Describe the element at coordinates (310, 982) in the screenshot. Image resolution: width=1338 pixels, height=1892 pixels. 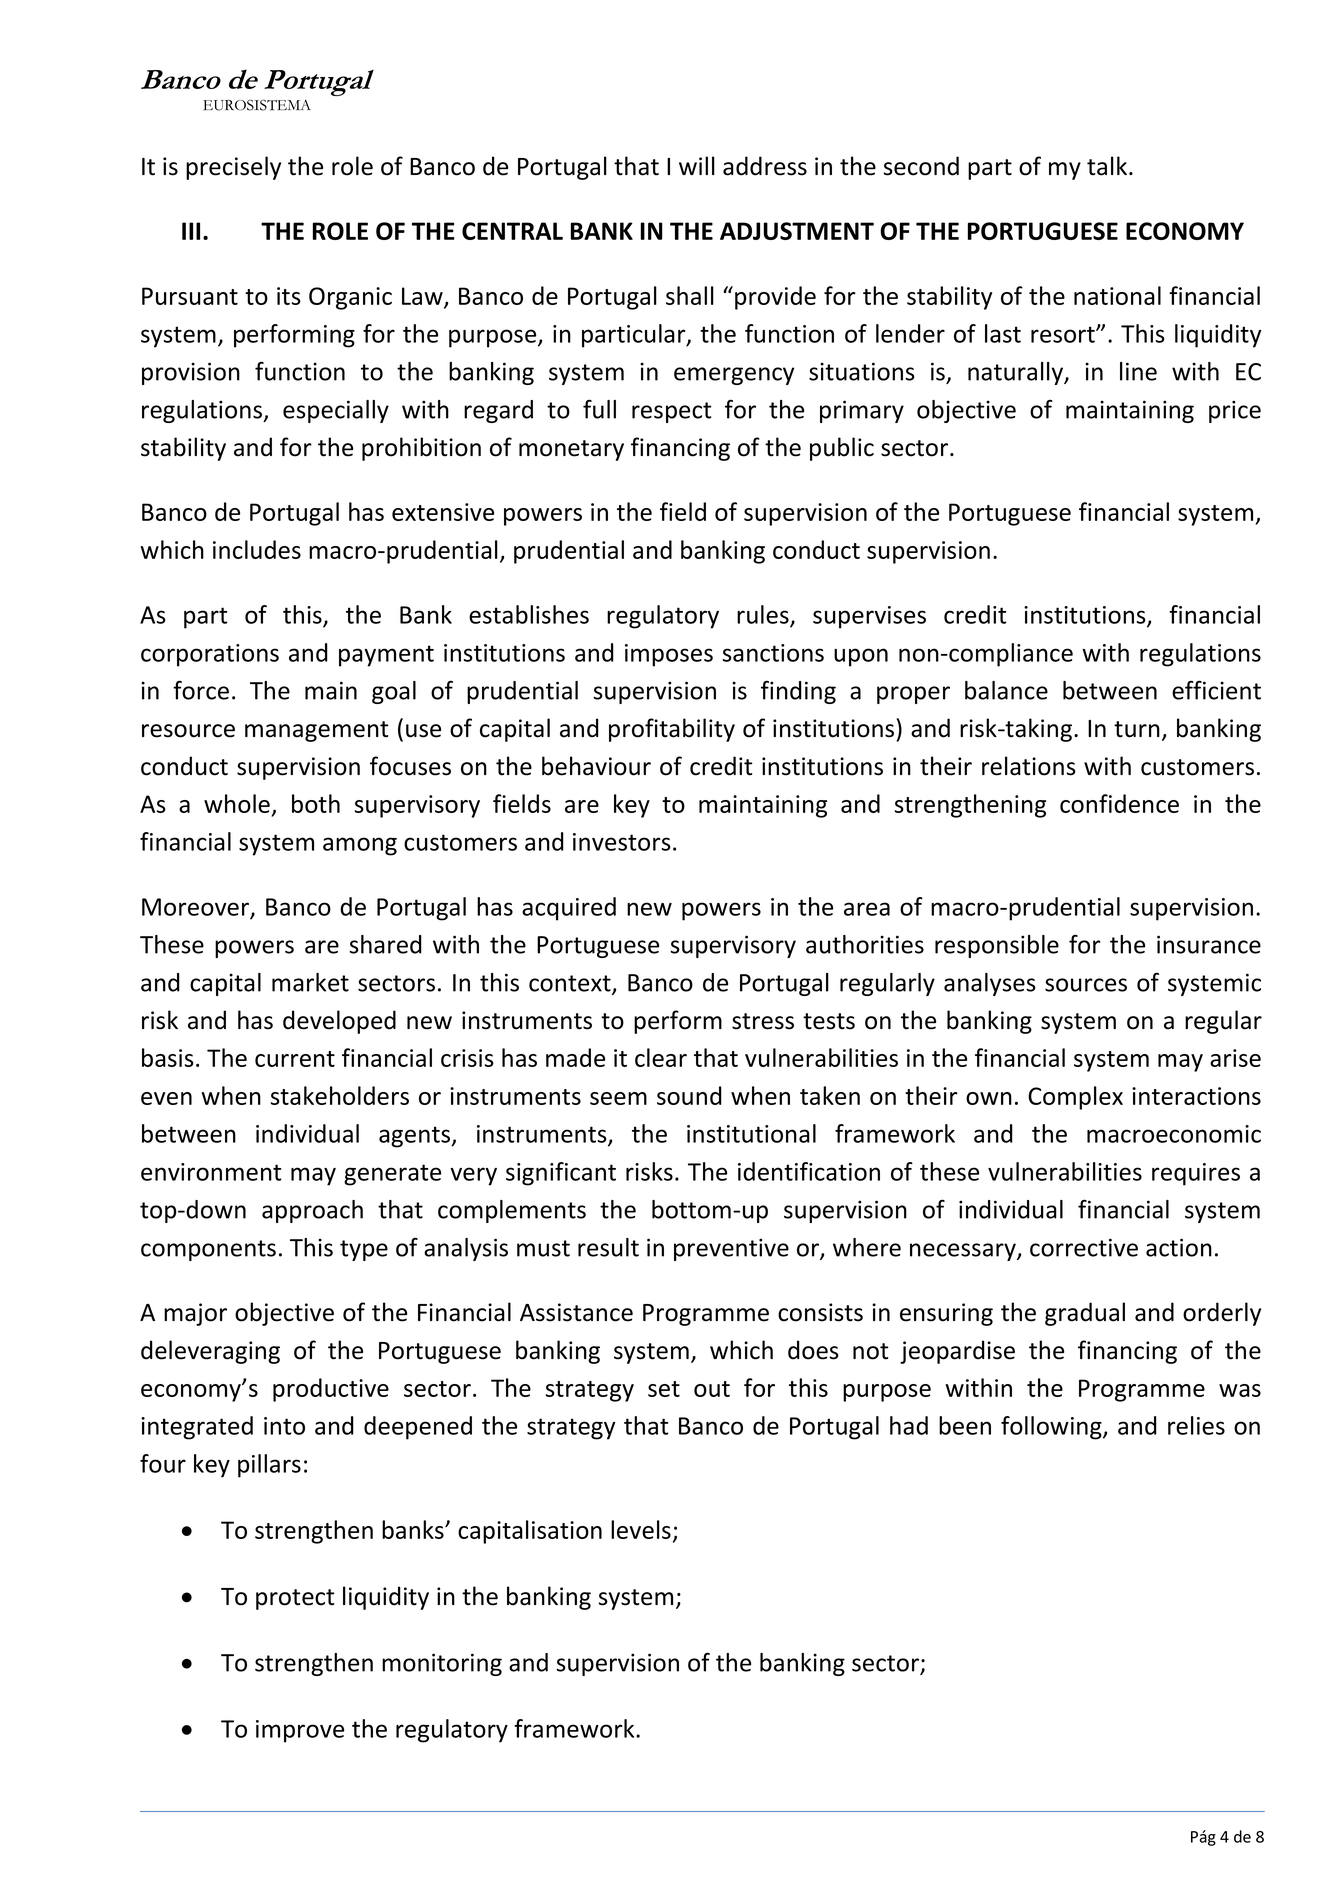
I see `market` at that location.
